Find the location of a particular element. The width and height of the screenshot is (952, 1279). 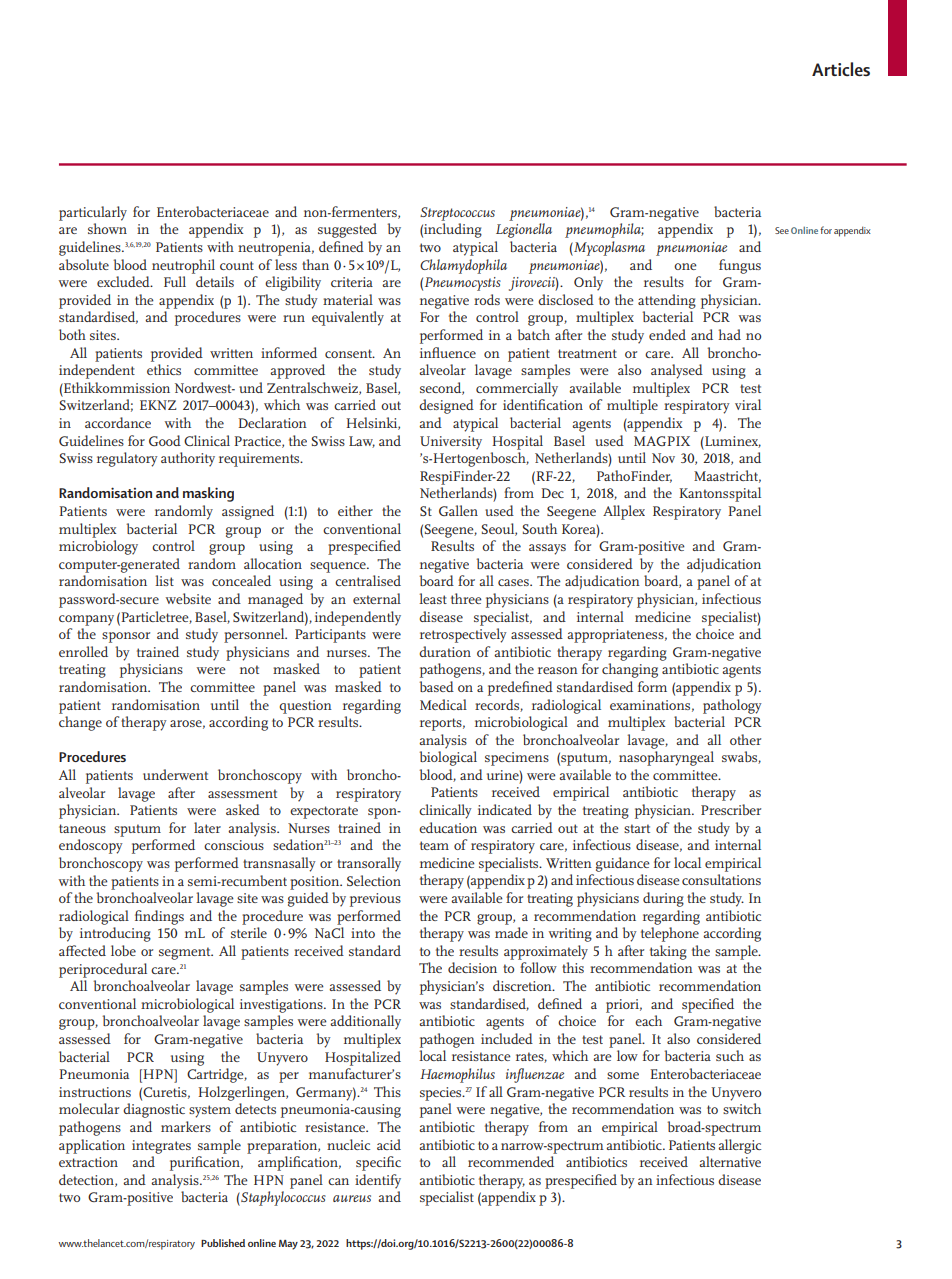

particularly is located at coordinates (93, 213).
